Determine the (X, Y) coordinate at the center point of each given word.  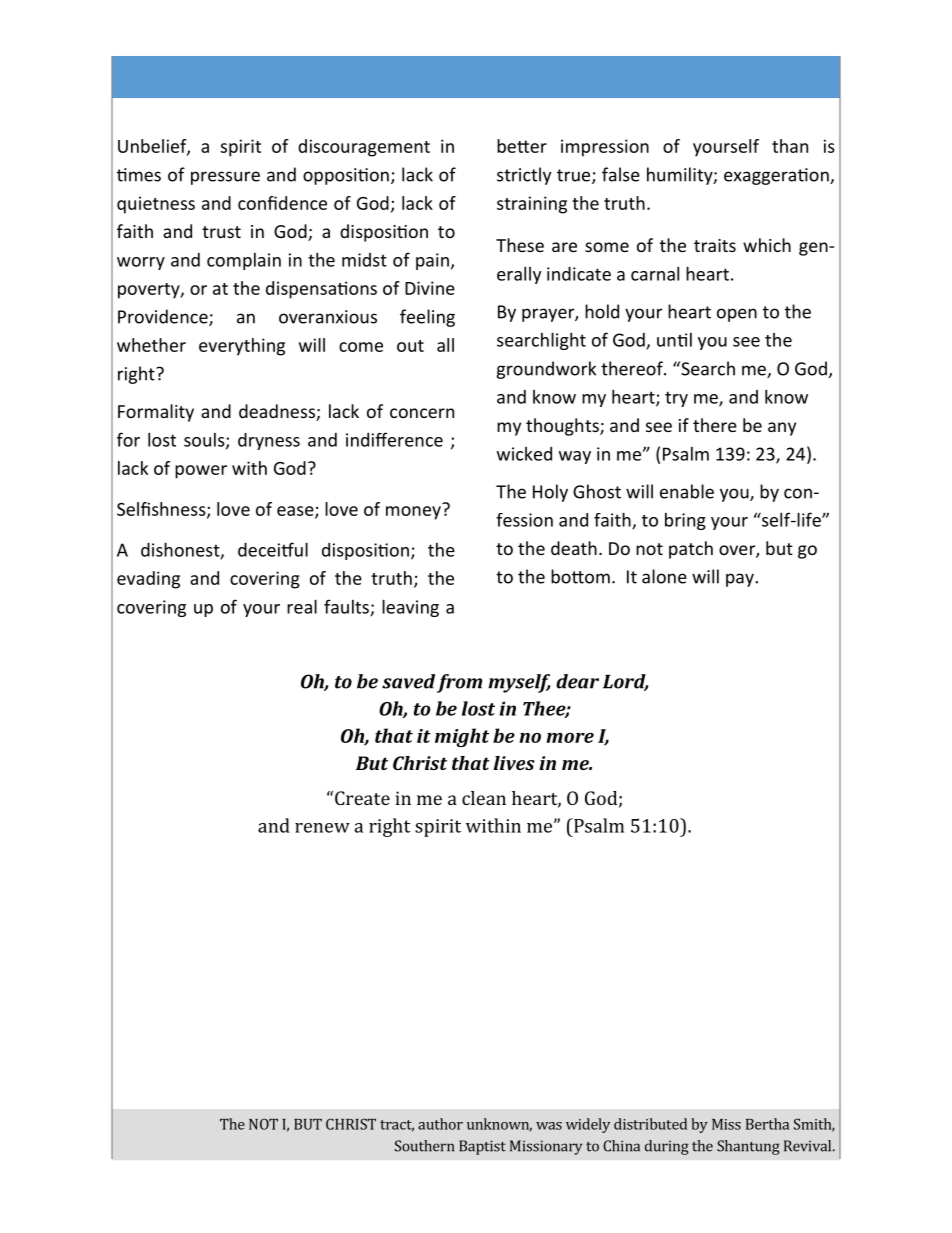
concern (422, 413)
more (570, 738)
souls (205, 441)
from (459, 683)
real (302, 606)
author (440, 1124)
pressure (225, 178)
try (676, 399)
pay (741, 580)
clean (484, 798)
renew (322, 828)
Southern (424, 1146)
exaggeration (777, 176)
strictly (524, 176)
